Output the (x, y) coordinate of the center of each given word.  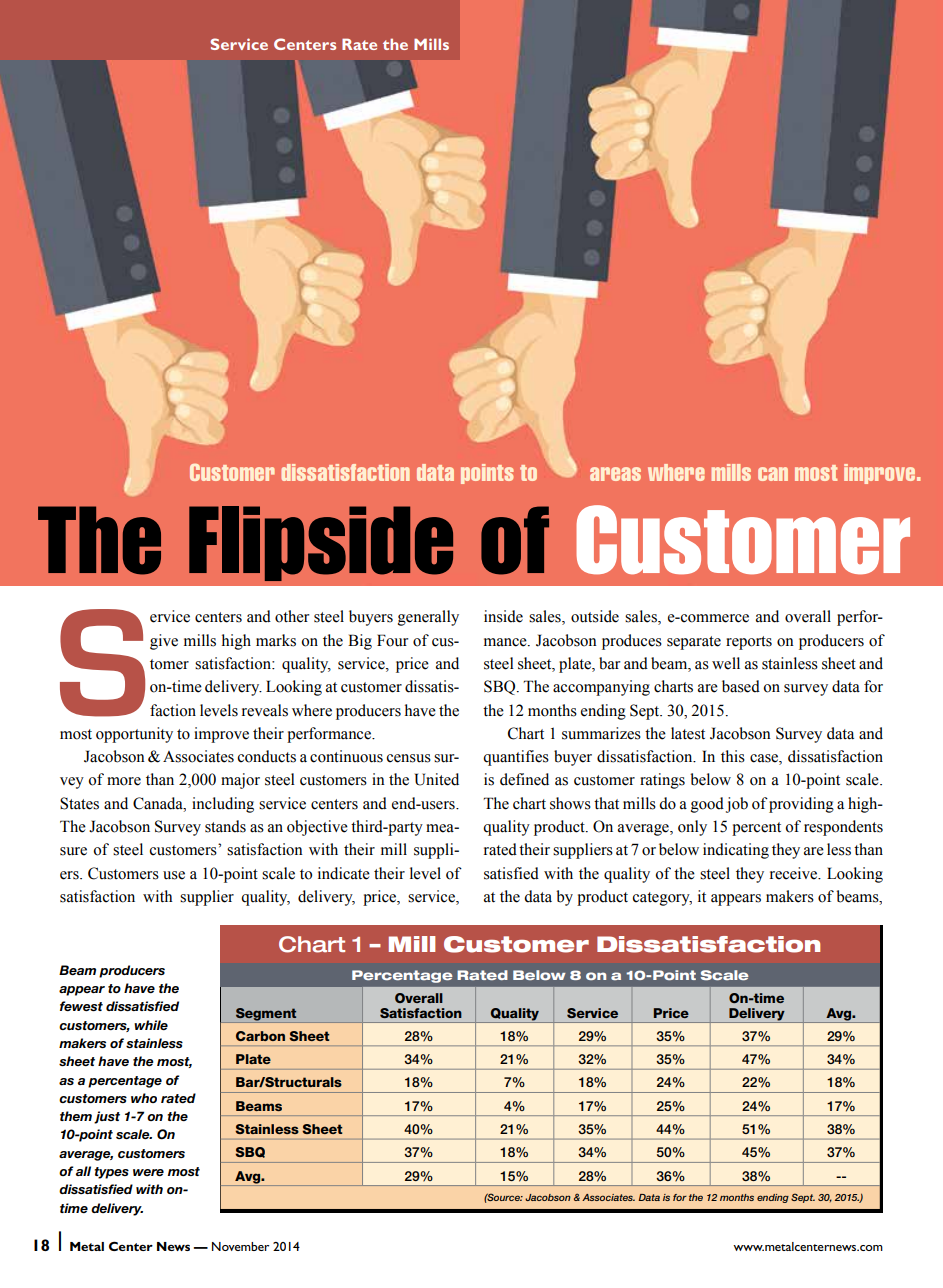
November (240, 1246)
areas (615, 474)
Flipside (321, 543)
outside (595, 616)
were (148, 1172)
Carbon (260, 1036)
